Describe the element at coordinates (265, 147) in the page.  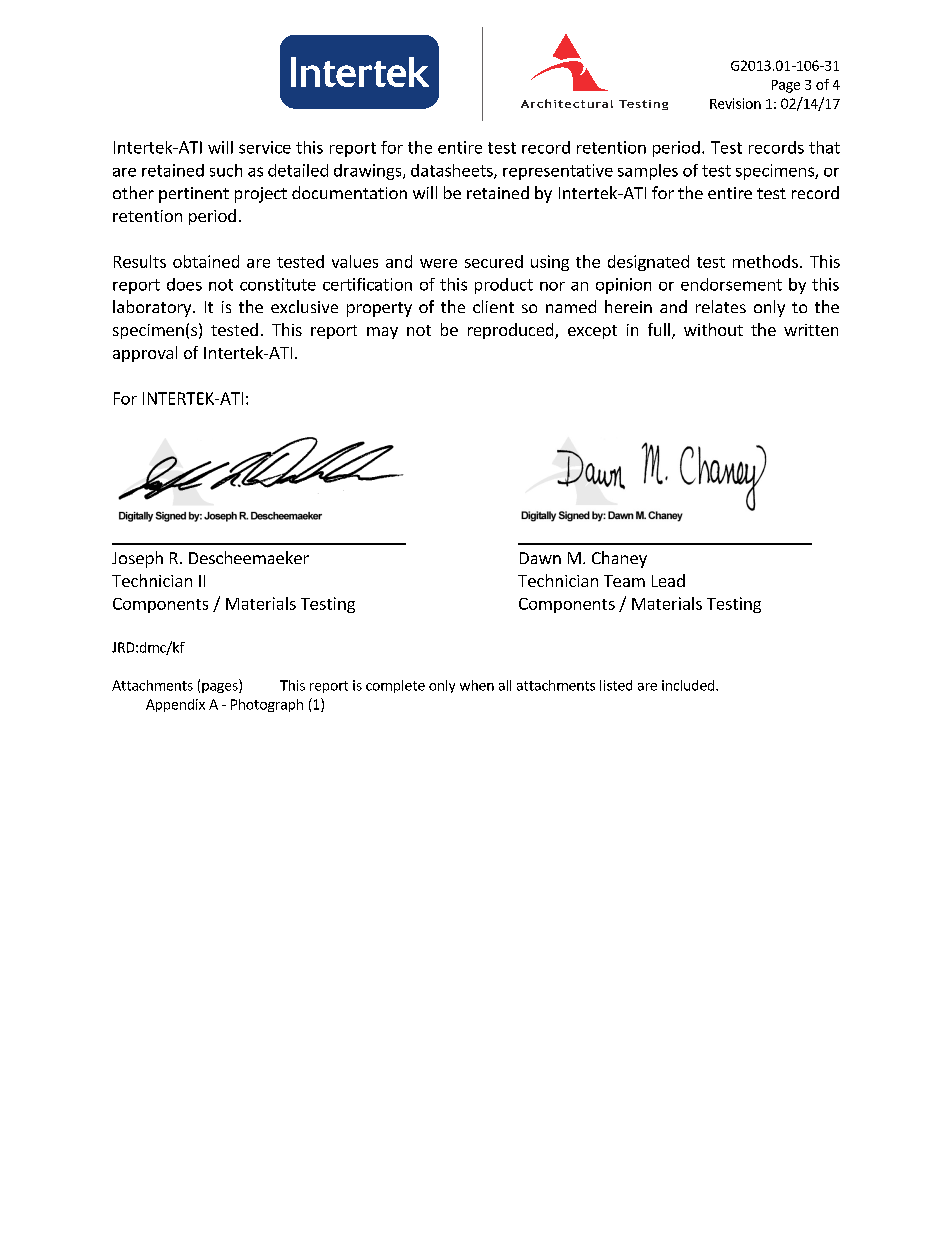
I see `service` at that location.
